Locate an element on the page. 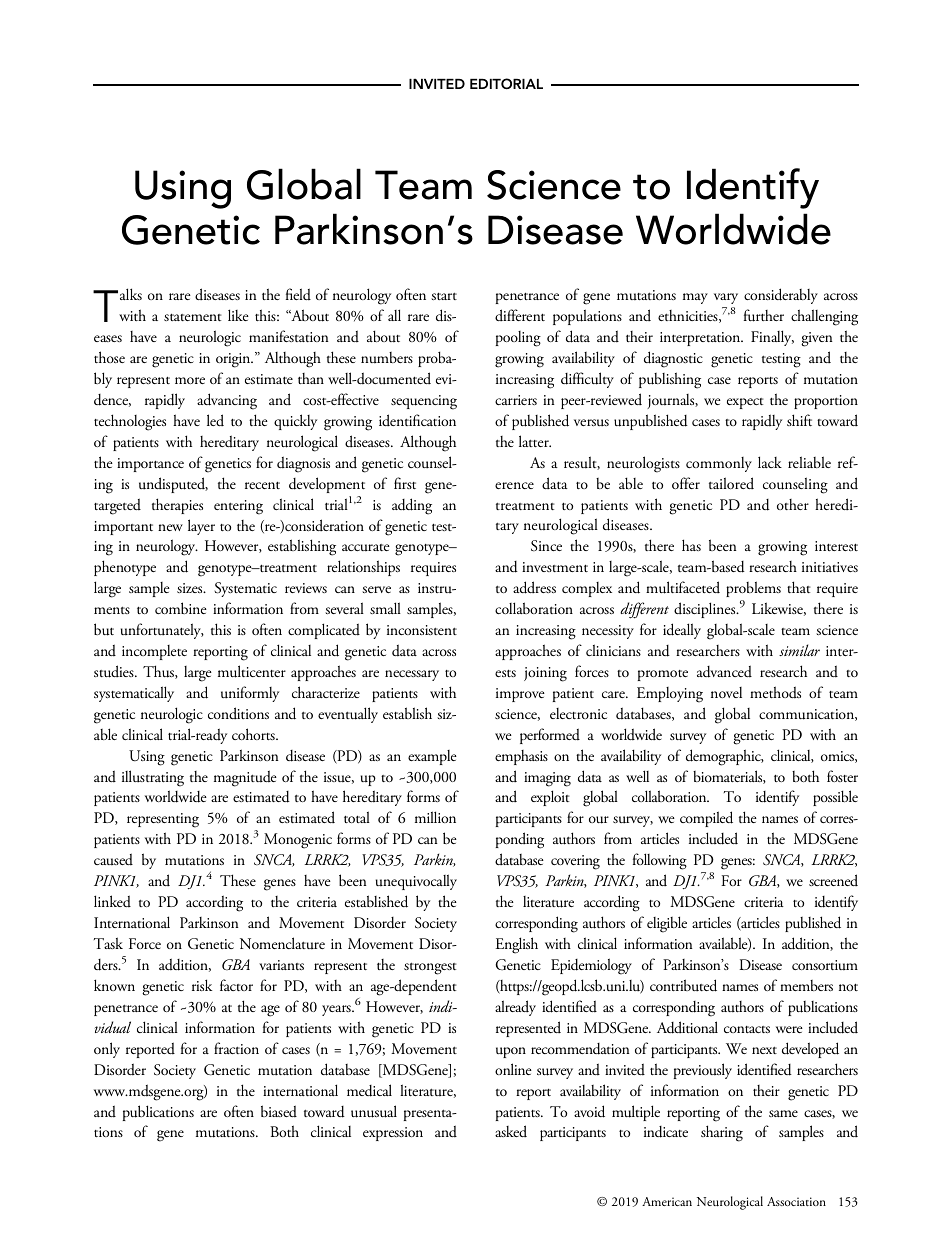 The width and height of the document is (952, 1251). similar is located at coordinates (799, 650).
